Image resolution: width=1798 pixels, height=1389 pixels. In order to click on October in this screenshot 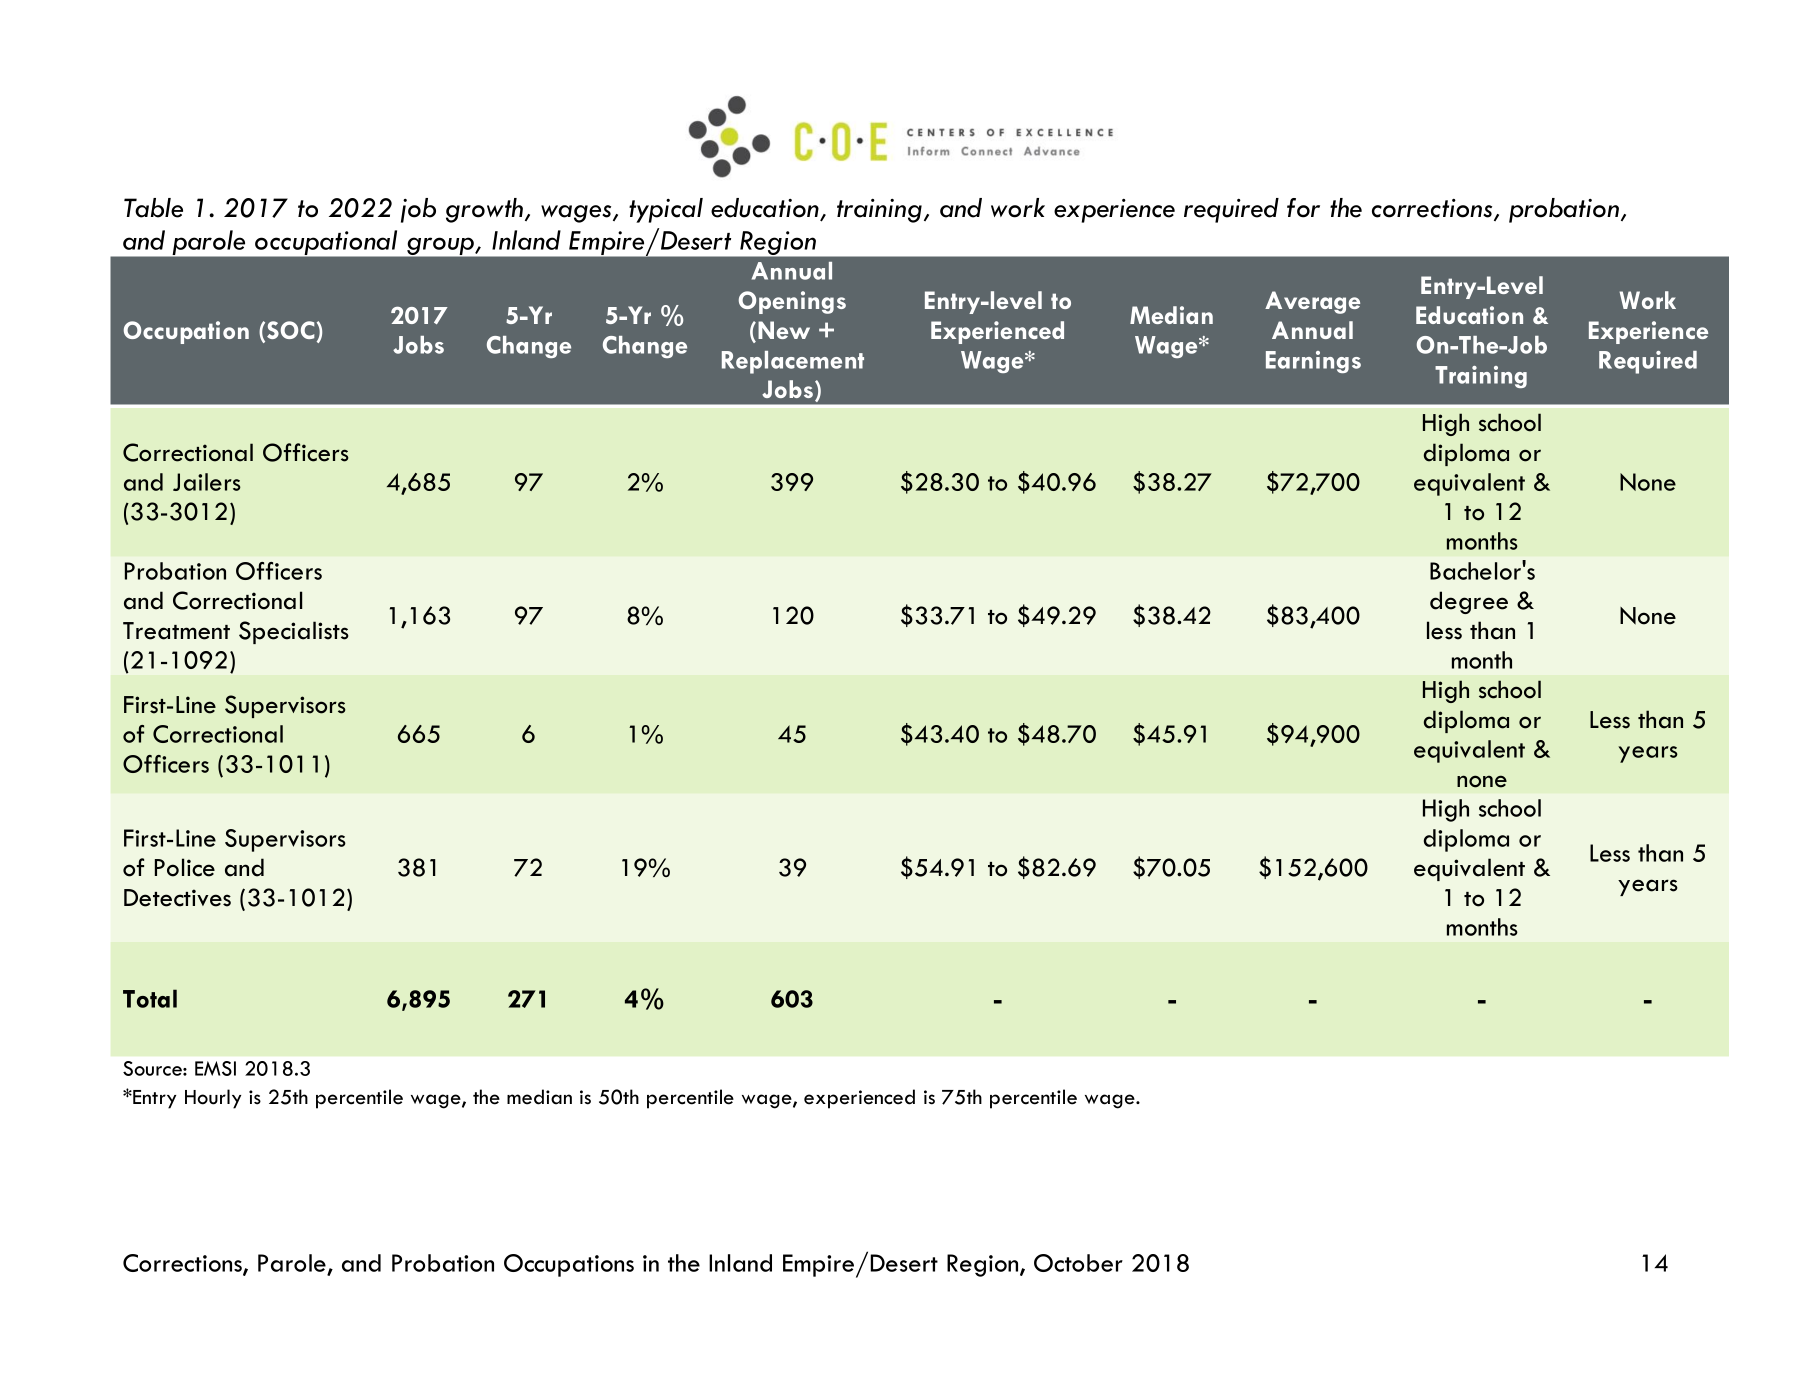, I will do `click(1078, 1263)`.
